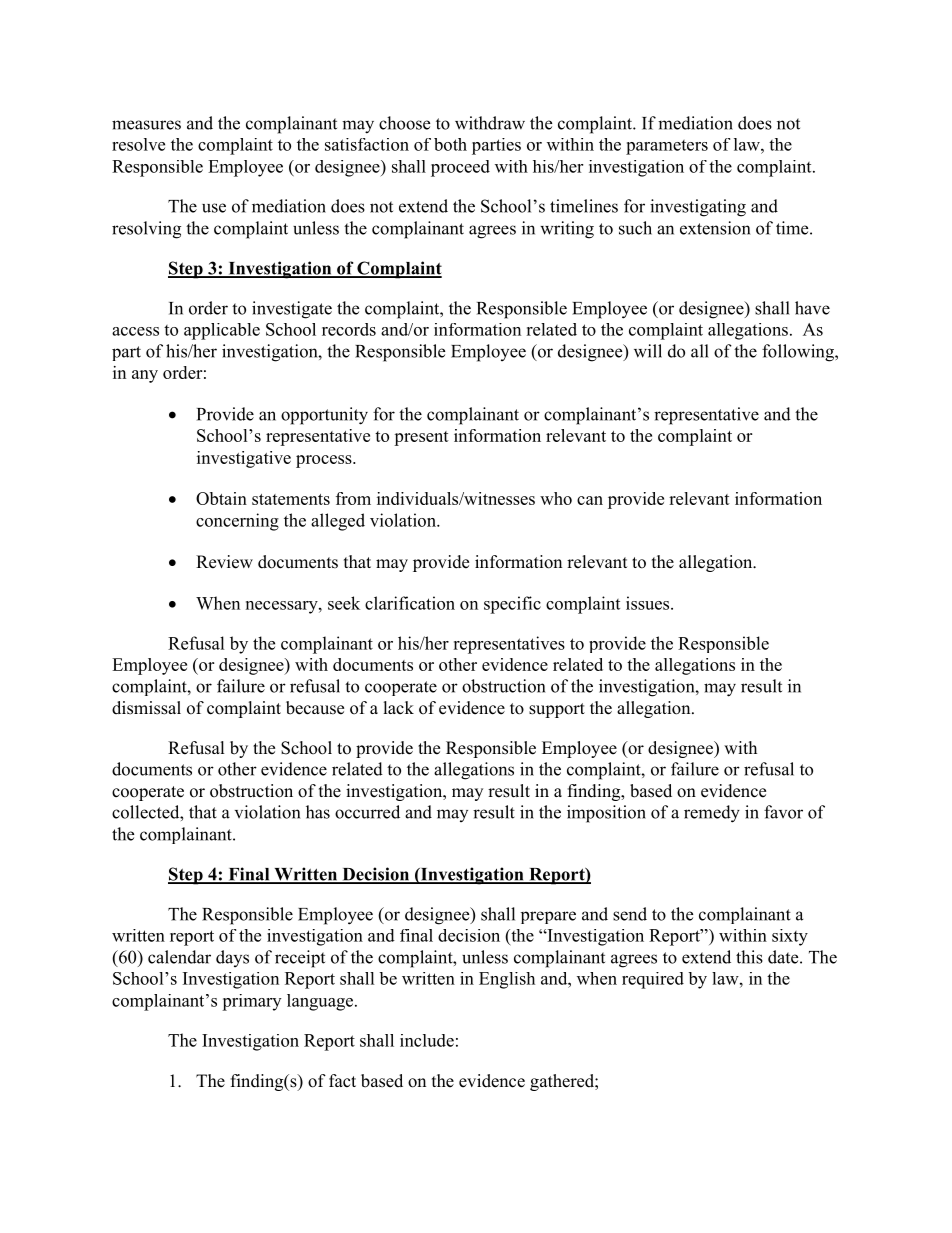 This image has width=952, height=1233. Describe the element at coordinates (399, 707) in the image. I see `lack` at that location.
